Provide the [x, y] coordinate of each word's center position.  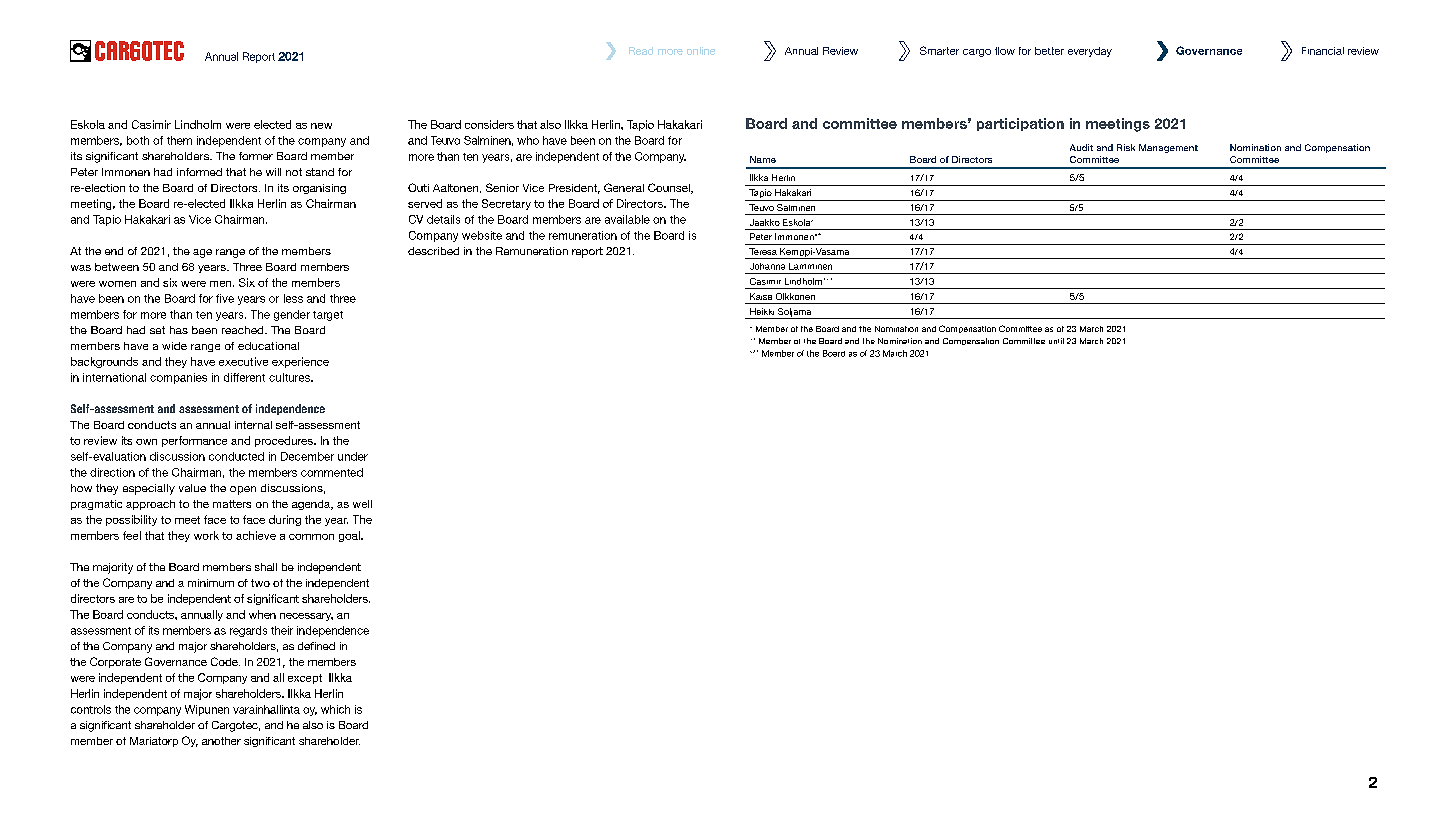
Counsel [670, 188]
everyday [1090, 52]
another [221, 741]
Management [1168, 148]
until [1056, 341]
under [353, 456]
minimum [211, 583]
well [362, 504]
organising [319, 189]
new [321, 126]
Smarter [939, 50]
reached [244, 330]
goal [350, 536]
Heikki [762, 311]
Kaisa [761, 296]
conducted [236, 456]
